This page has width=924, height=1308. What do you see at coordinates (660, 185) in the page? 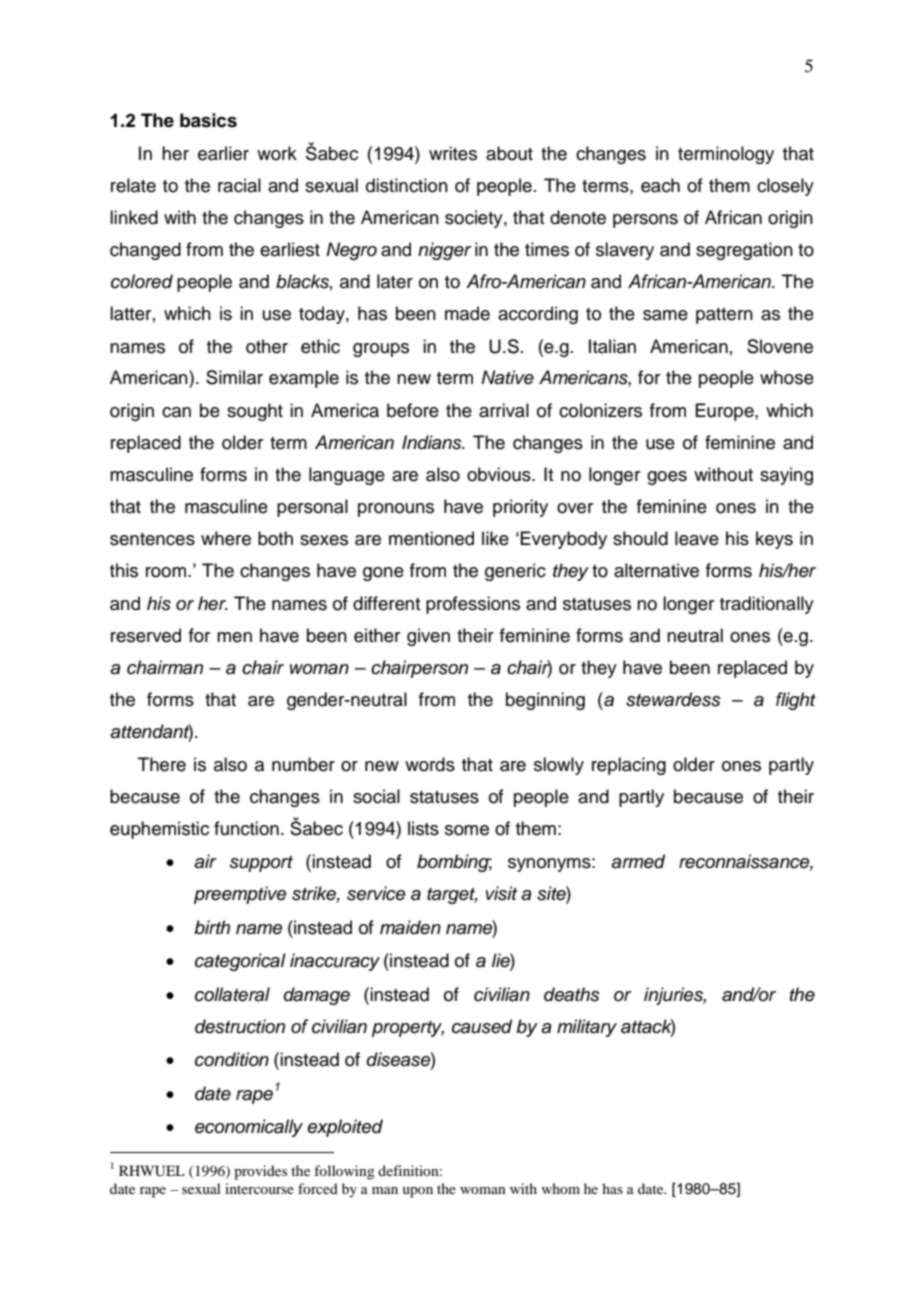
I see `each` at bounding box center [660, 185].
